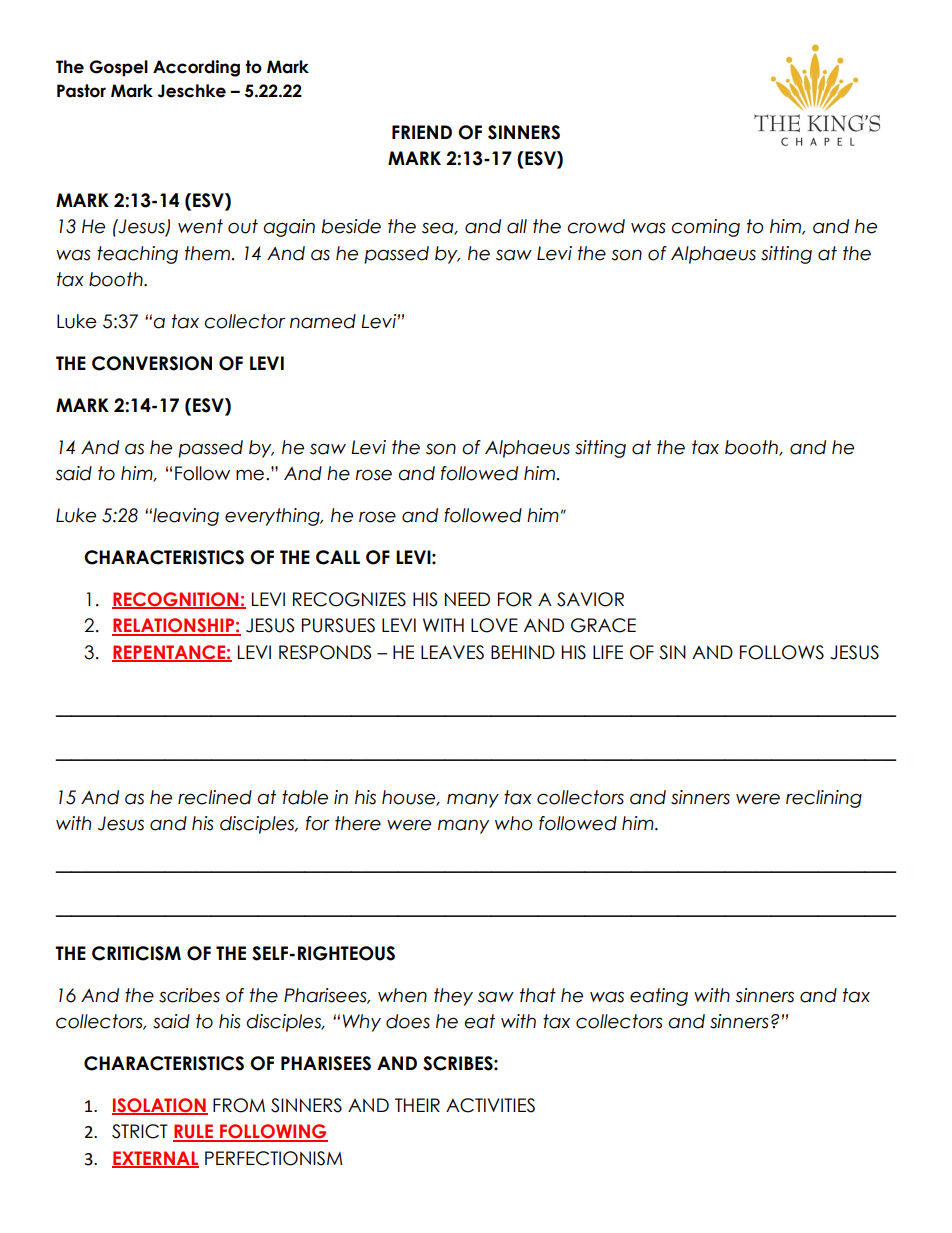 The width and height of the document is (952, 1233). What do you see at coordinates (824, 799) in the document?
I see `reclining` at bounding box center [824, 799].
